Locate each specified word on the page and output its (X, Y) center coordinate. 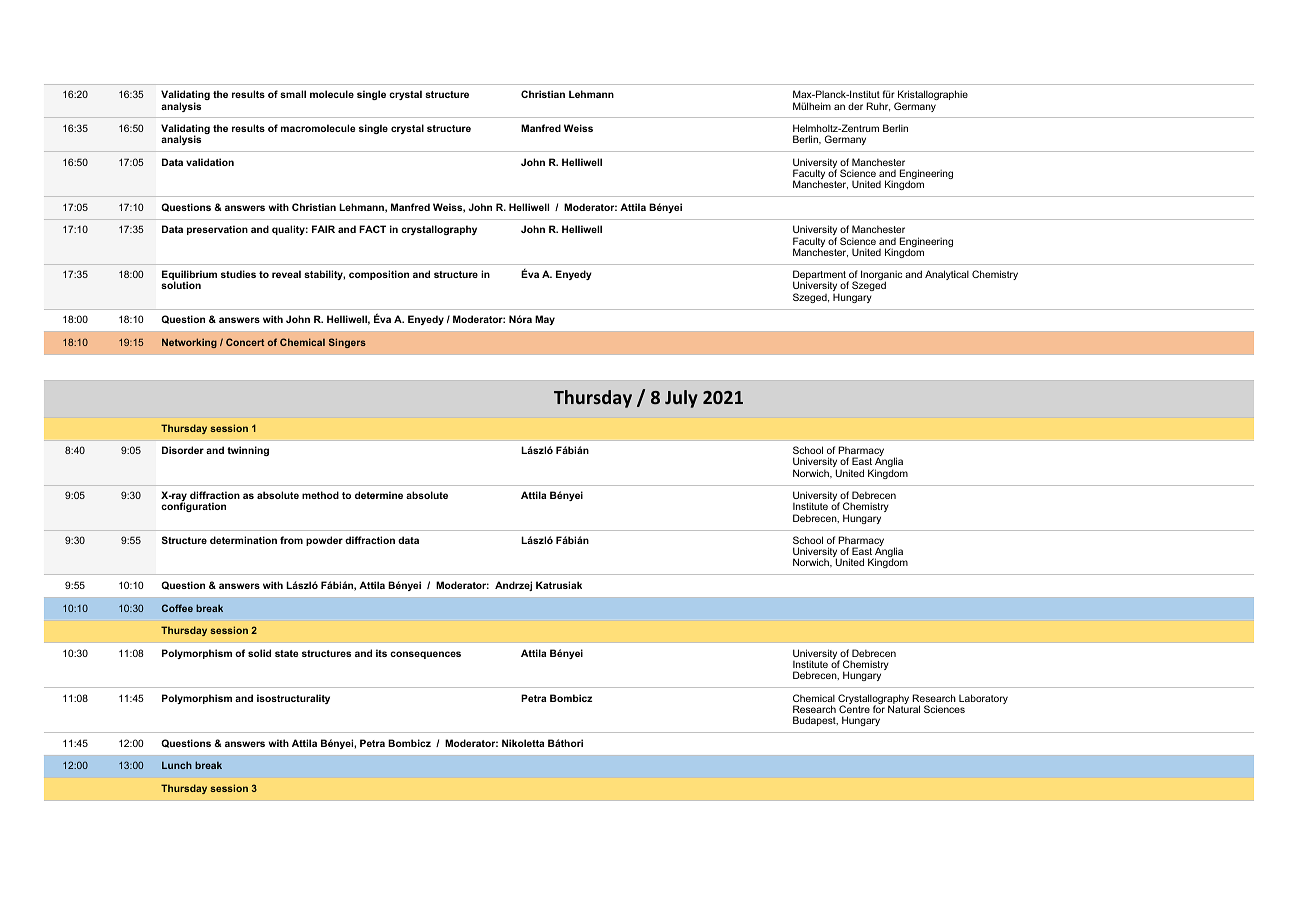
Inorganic (881, 276)
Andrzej (513, 586)
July (681, 399)
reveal (286, 274)
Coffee (177, 608)
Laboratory (983, 699)
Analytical (947, 275)
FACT (372, 229)
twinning (248, 451)
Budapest (815, 721)
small (293, 94)
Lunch (177, 765)
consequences (425, 655)
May (545, 320)
